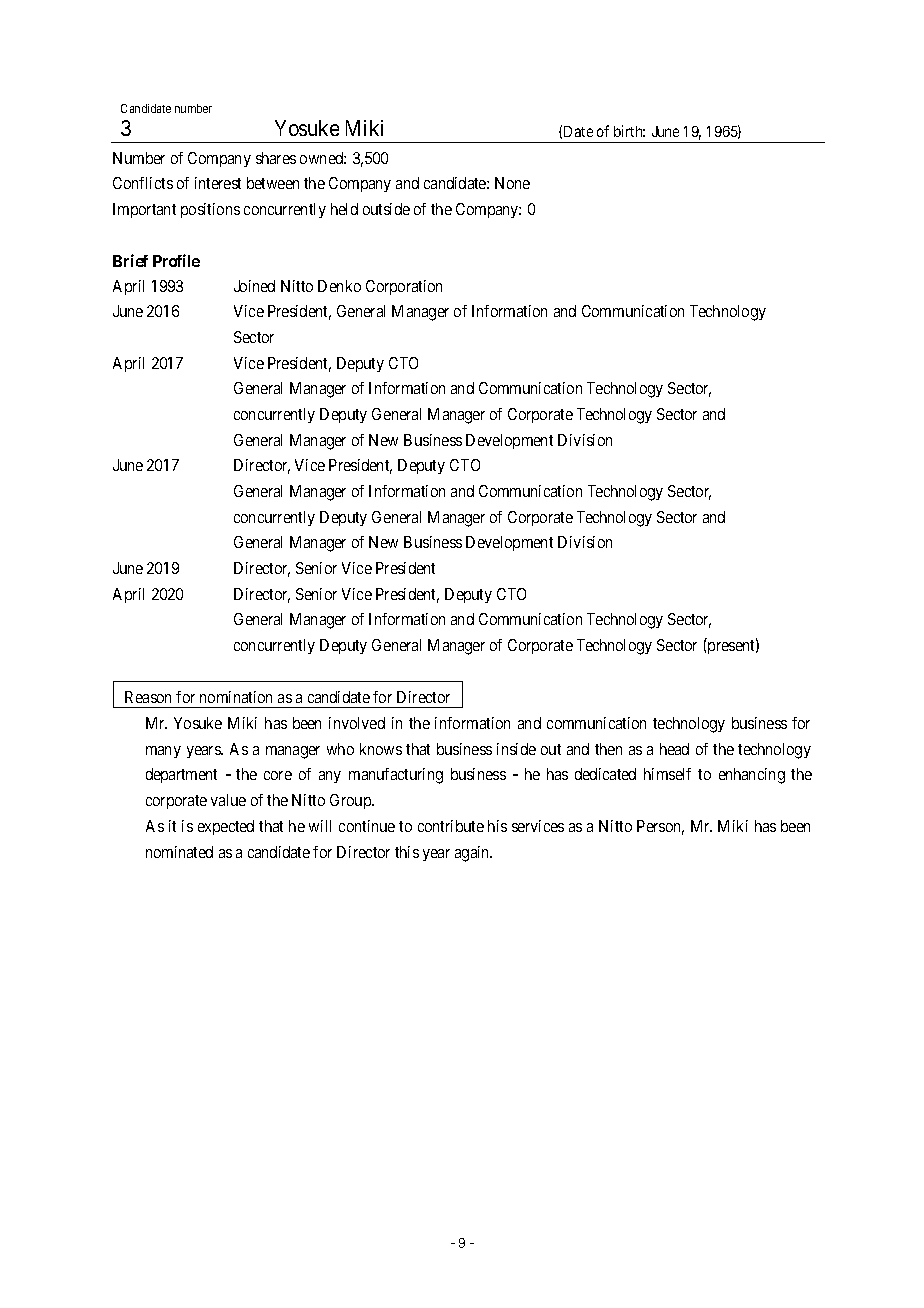 The height and width of the screenshot is (1308, 924). I want to click on contribute, so click(451, 826).
